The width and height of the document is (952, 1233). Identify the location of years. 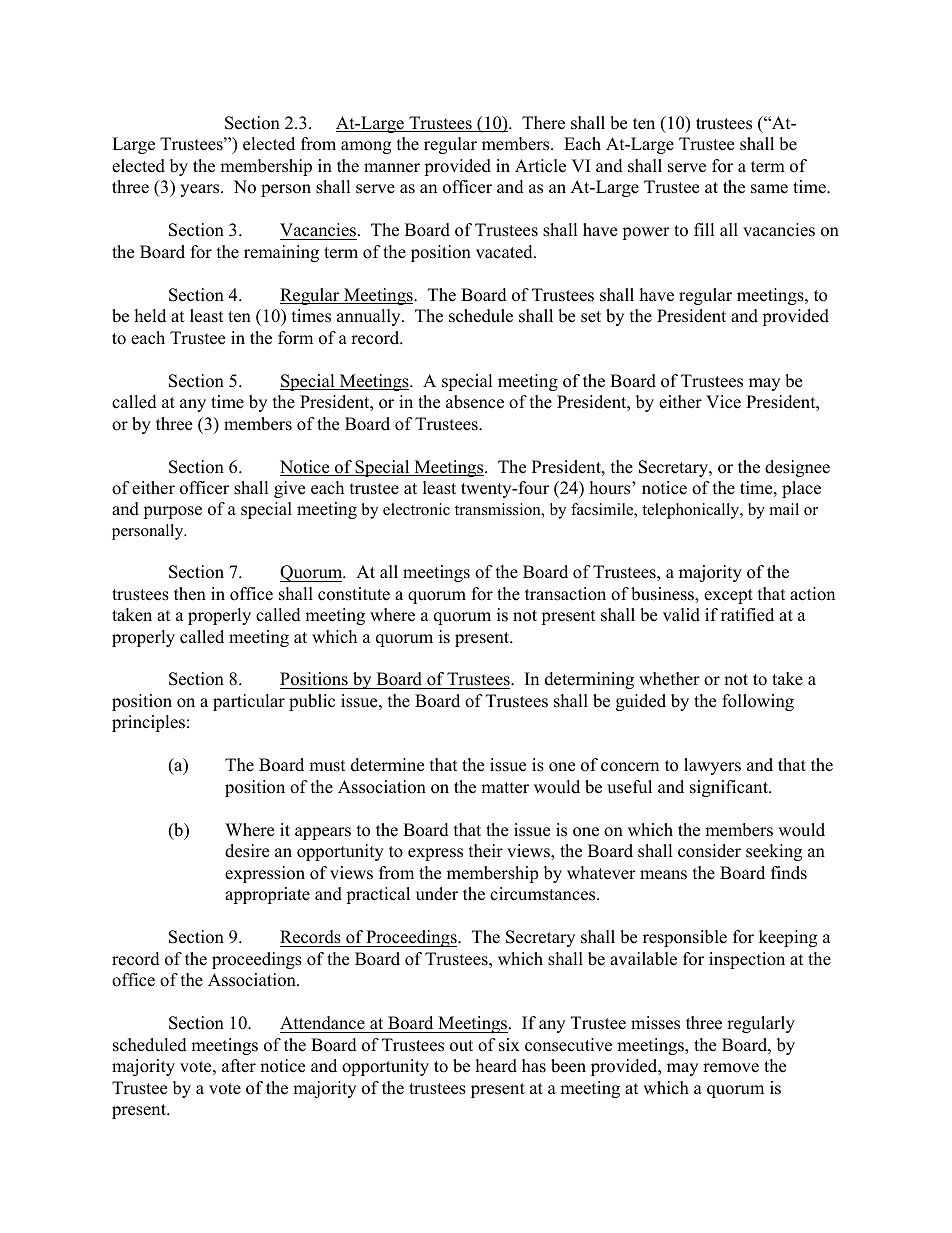
(201, 190).
